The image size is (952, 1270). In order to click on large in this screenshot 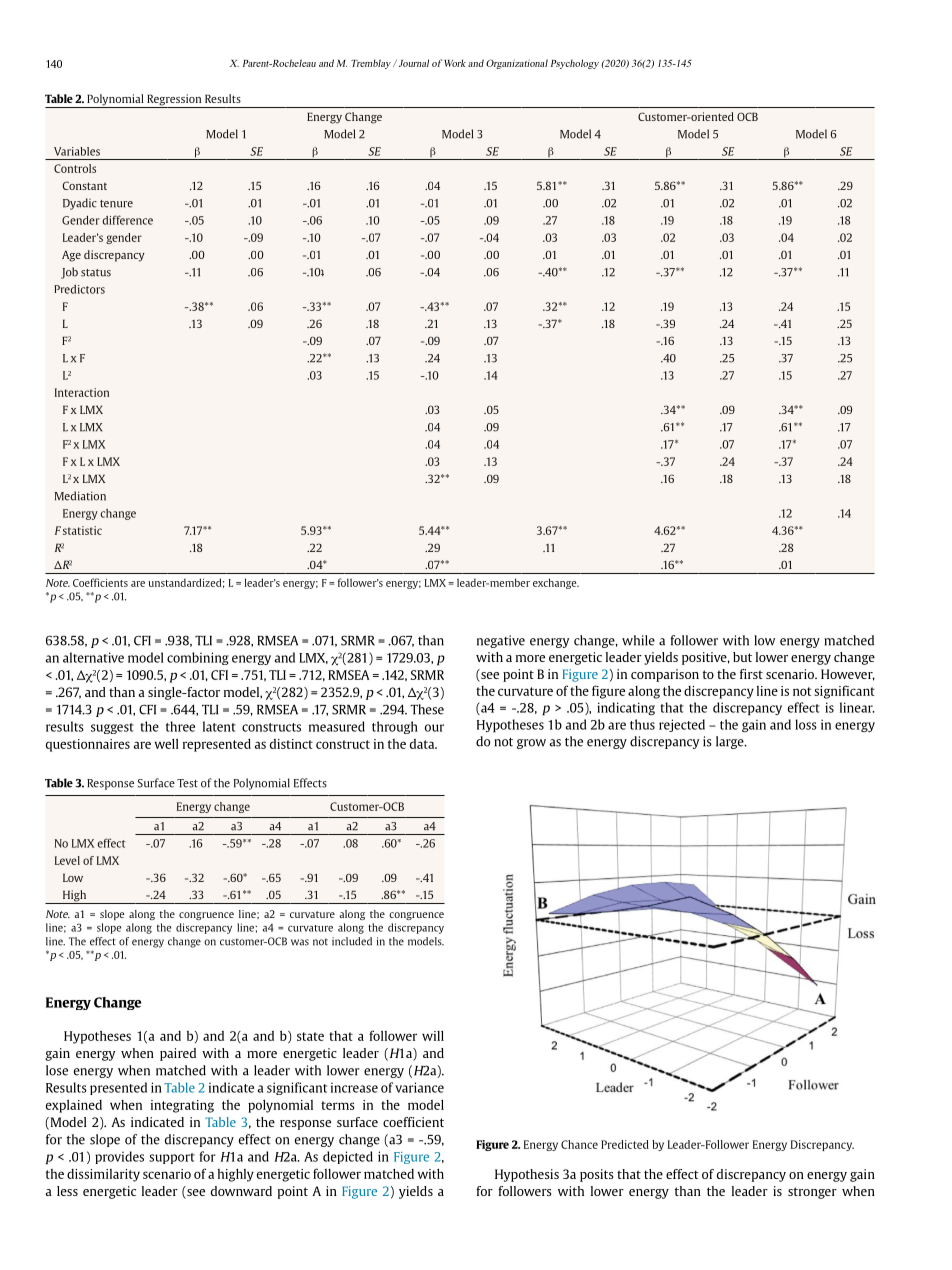, I will do `click(731, 742)`.
